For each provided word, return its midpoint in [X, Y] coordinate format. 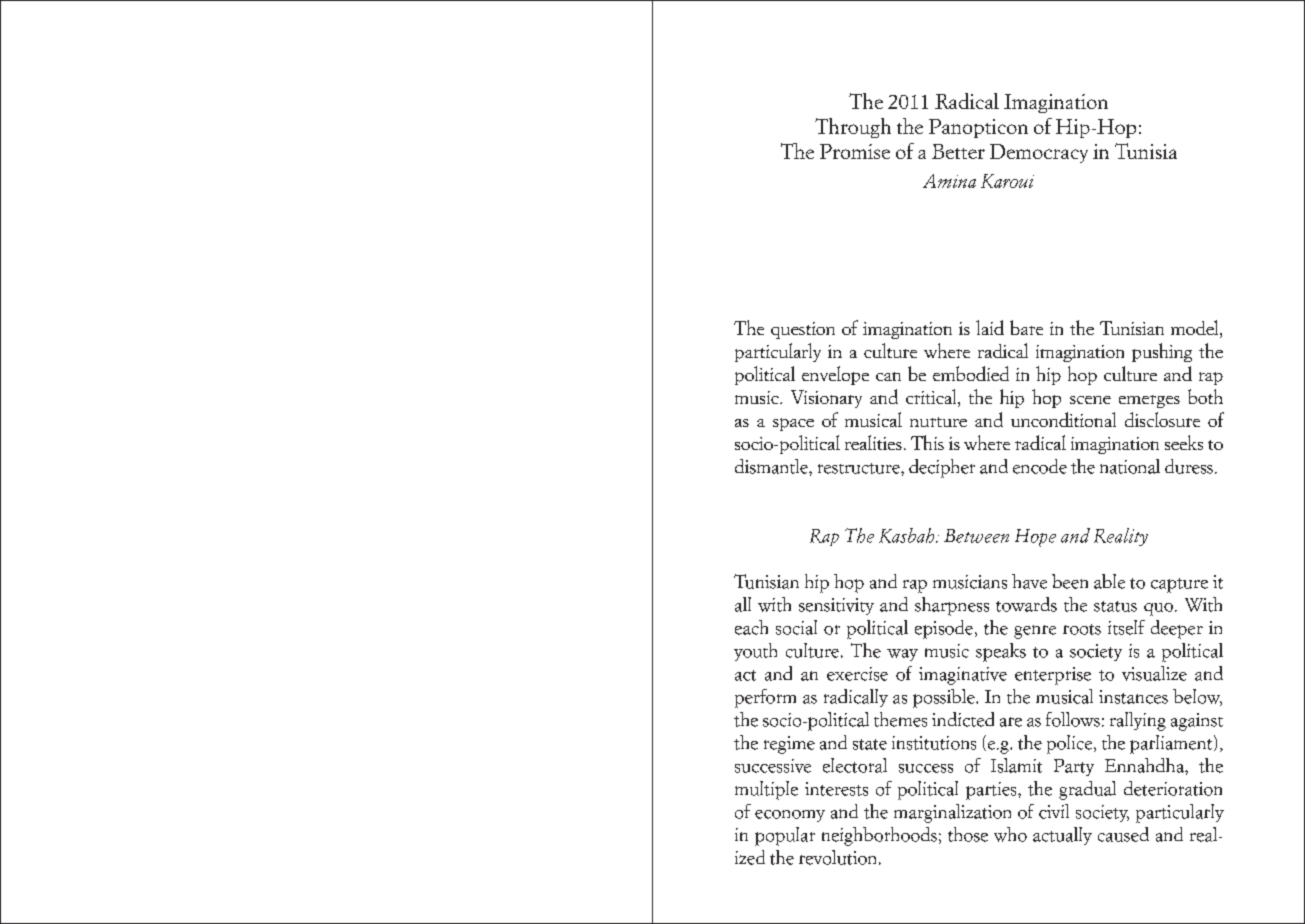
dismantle [772, 466]
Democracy [1039, 153]
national [1130, 466]
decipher [942, 468]
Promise [855, 151]
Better [958, 151]
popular [785, 836]
